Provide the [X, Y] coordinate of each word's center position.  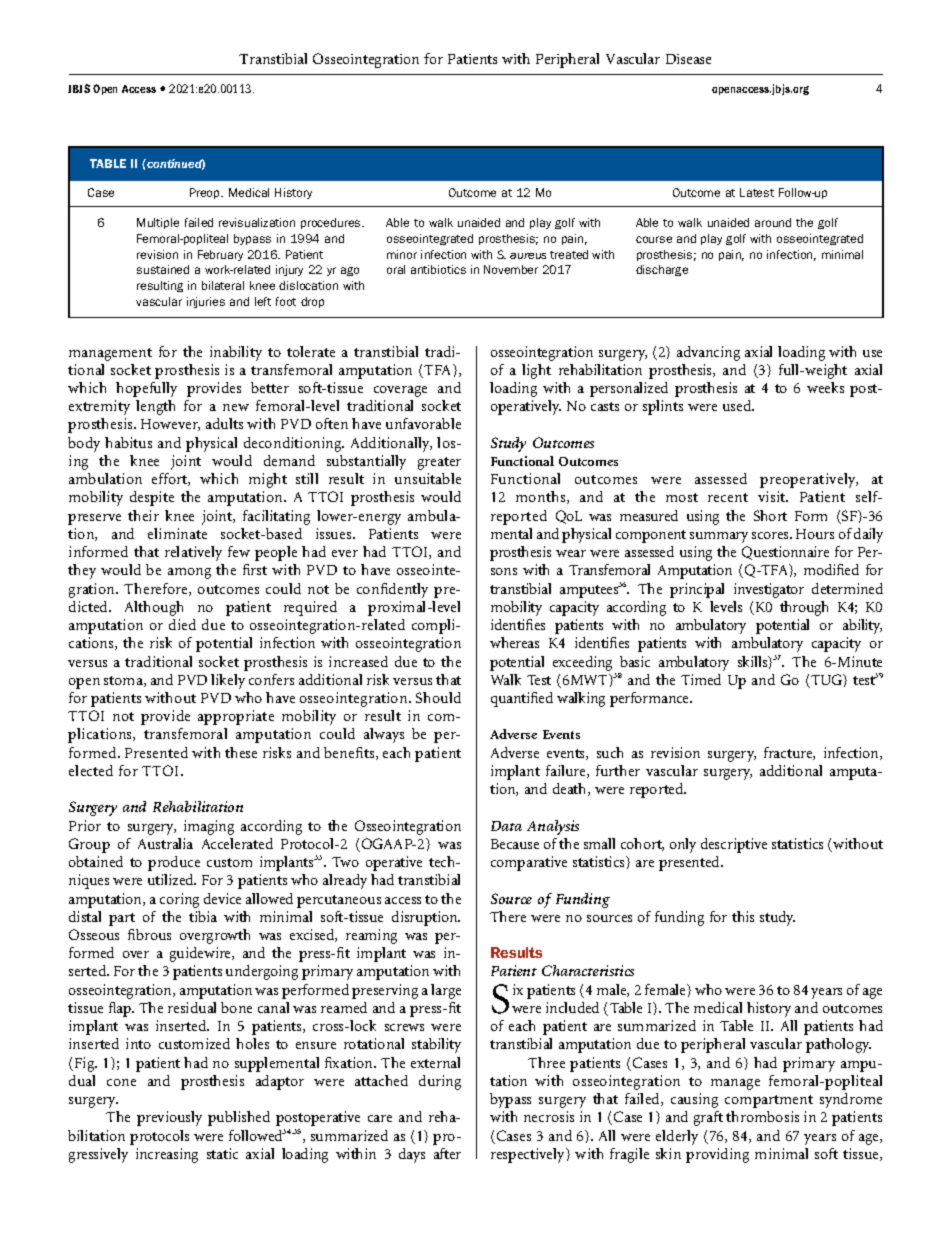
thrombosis [762, 1116]
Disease [688, 59]
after [447, 1153]
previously [169, 1118]
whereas [514, 642]
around [773, 222]
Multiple [158, 223]
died [182, 624]
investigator [769, 590]
